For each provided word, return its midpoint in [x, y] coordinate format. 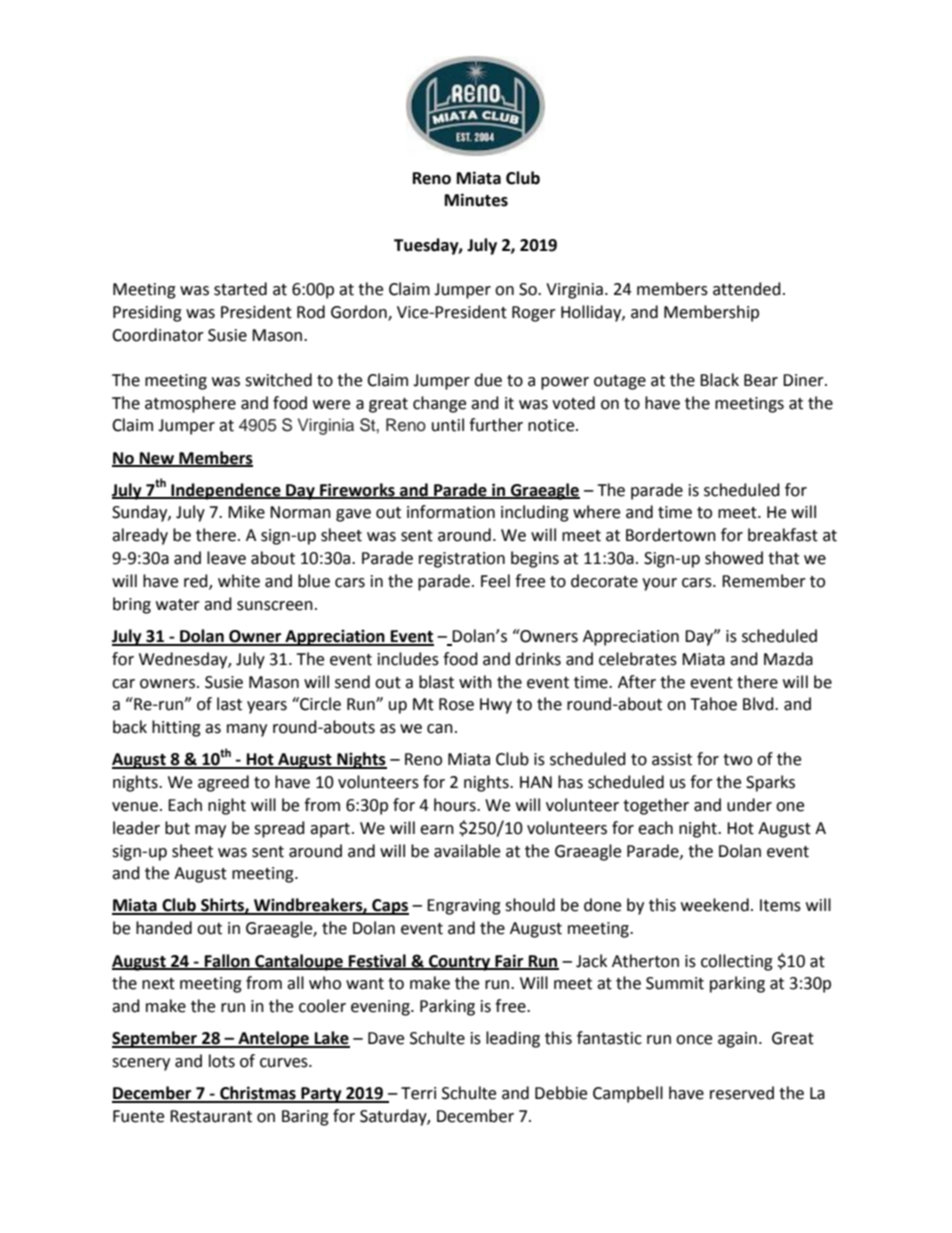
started [240, 289]
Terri [418, 1093]
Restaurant [211, 1116]
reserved [742, 1093]
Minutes [476, 200]
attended [747, 289]
